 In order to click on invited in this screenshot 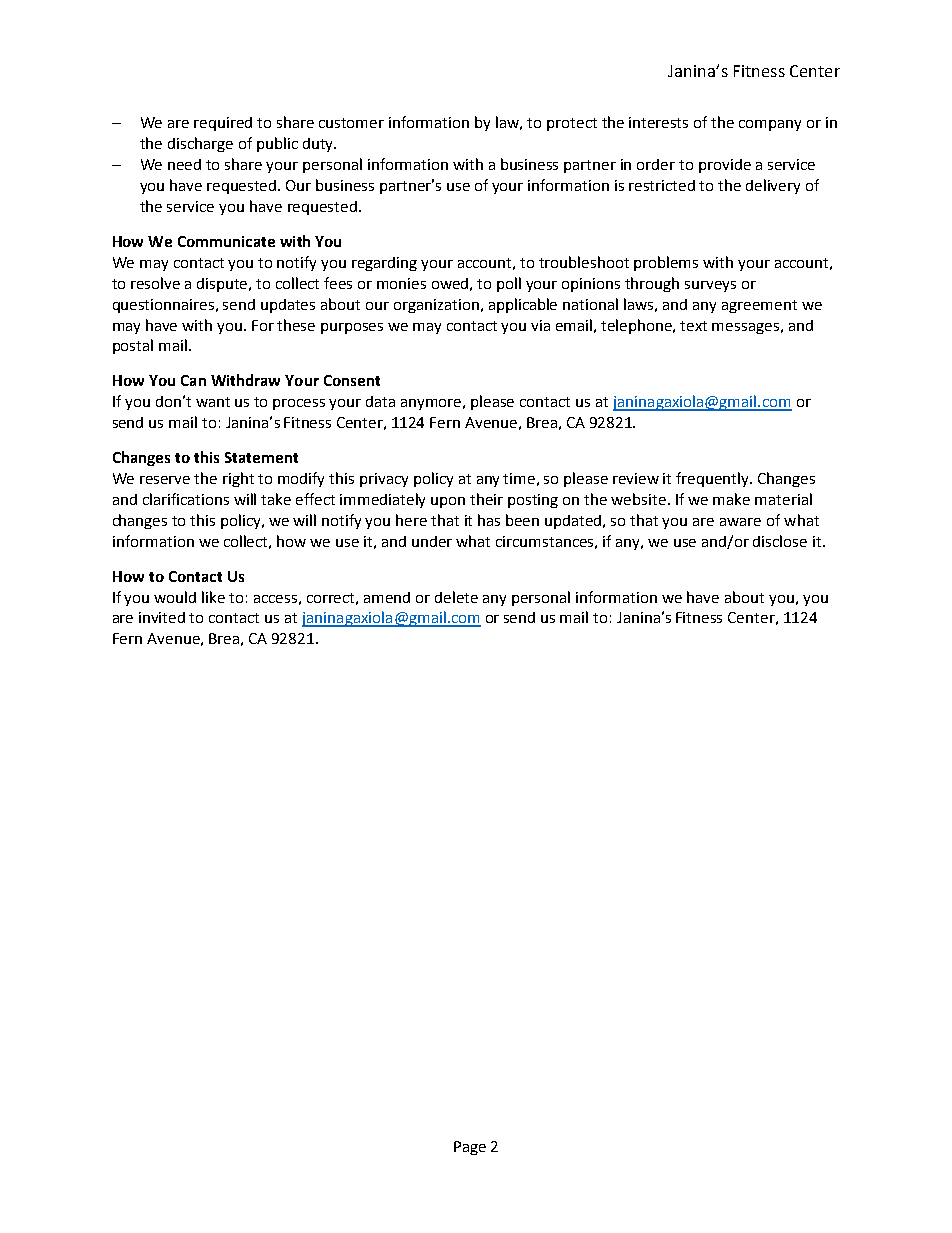, I will do `click(162, 617)`.
